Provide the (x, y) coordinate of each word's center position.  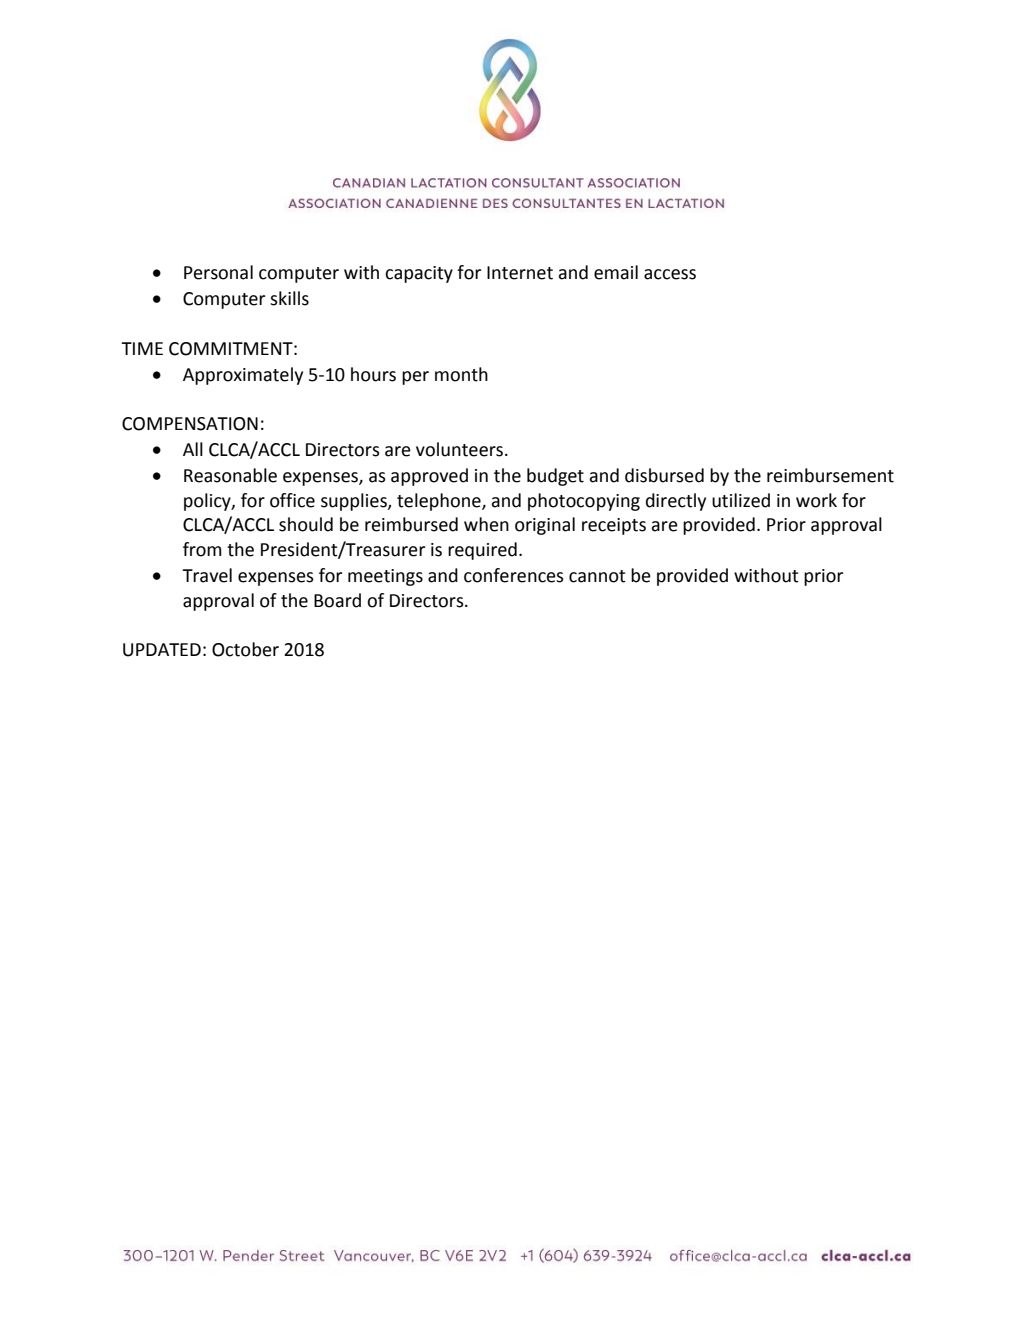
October (245, 649)
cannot (597, 576)
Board (337, 600)
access (670, 274)
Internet (520, 273)
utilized (741, 500)
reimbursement (830, 475)
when (486, 524)
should (306, 524)
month (461, 374)
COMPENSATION (190, 424)
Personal (218, 272)
